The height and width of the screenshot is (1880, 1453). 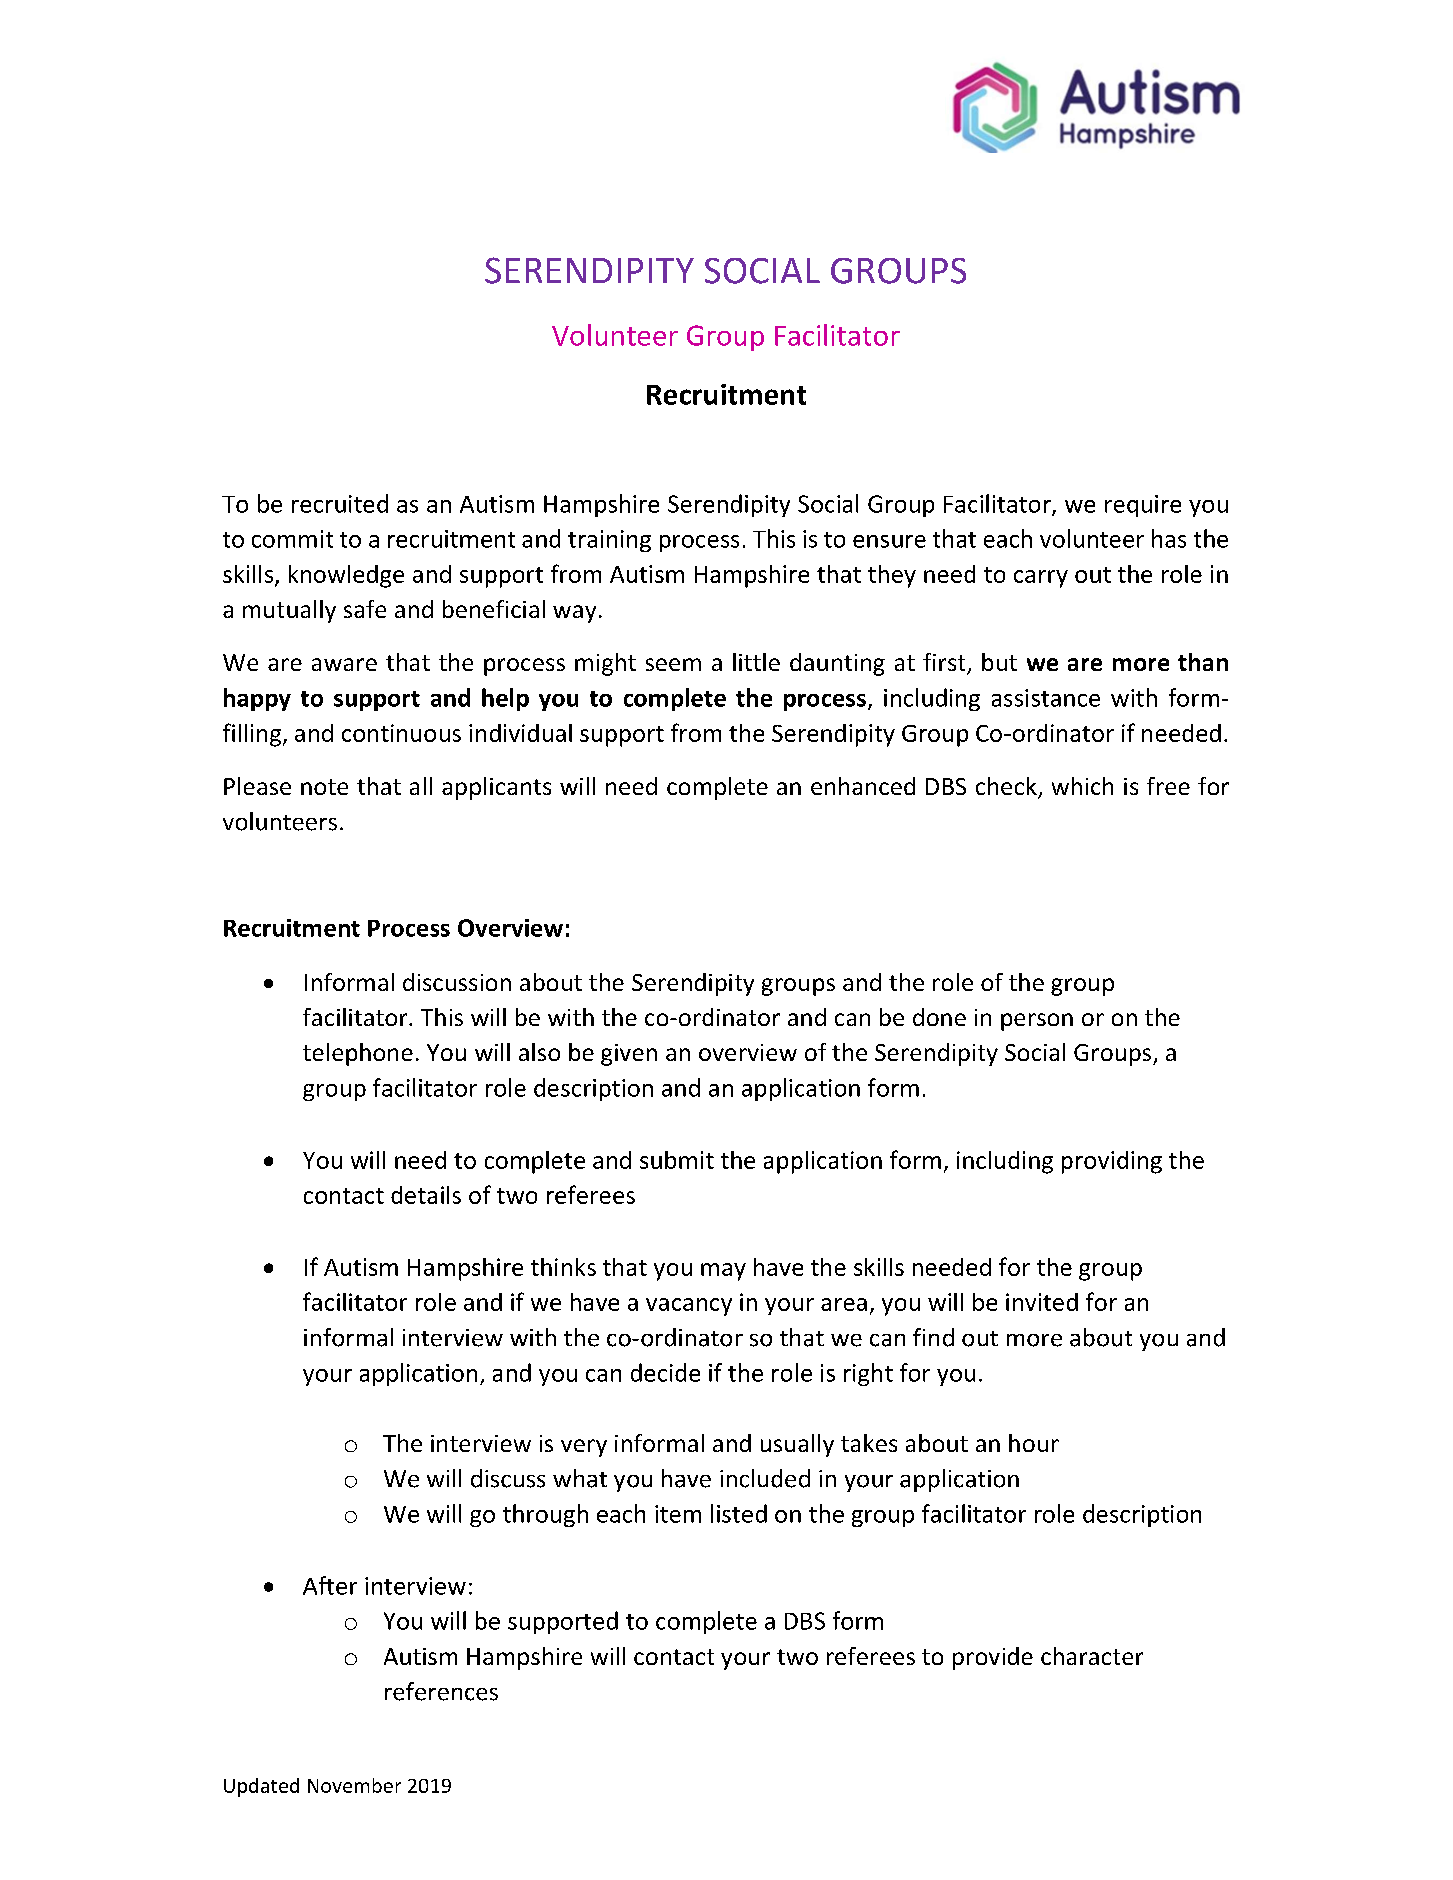 What do you see at coordinates (563, 1267) in the screenshot?
I see `thinks` at bounding box center [563, 1267].
